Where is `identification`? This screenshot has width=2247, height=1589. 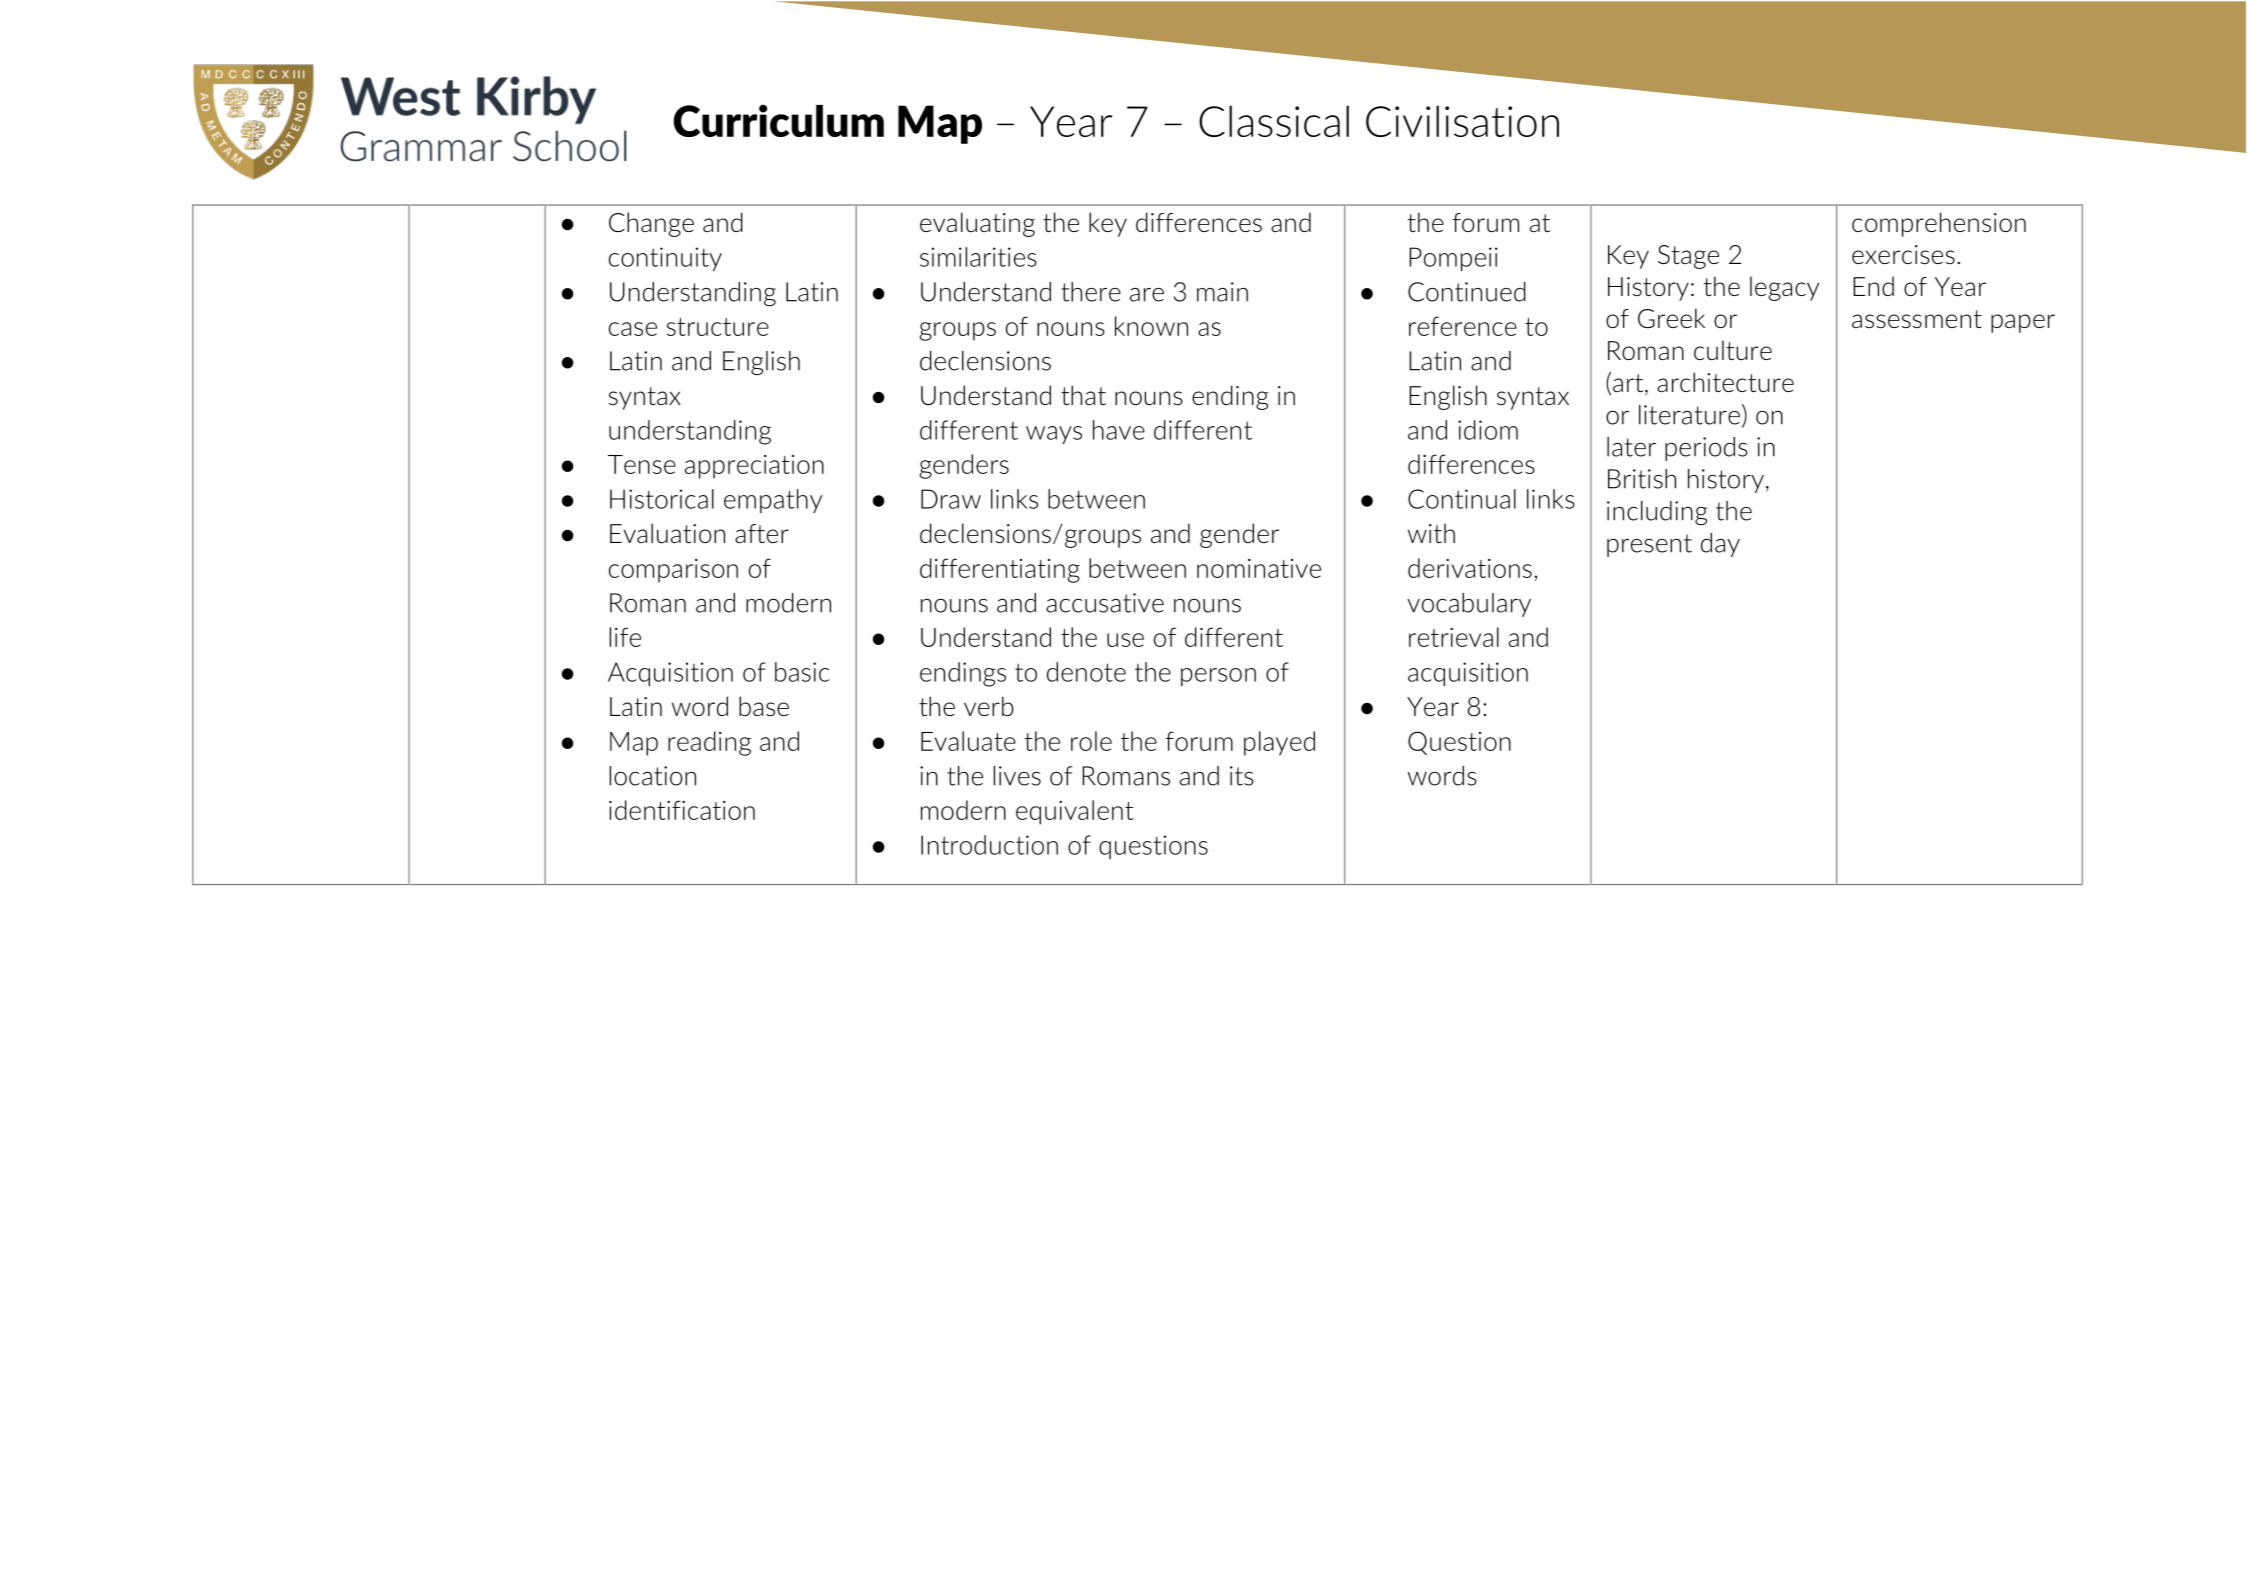 identification is located at coordinates (682, 810).
